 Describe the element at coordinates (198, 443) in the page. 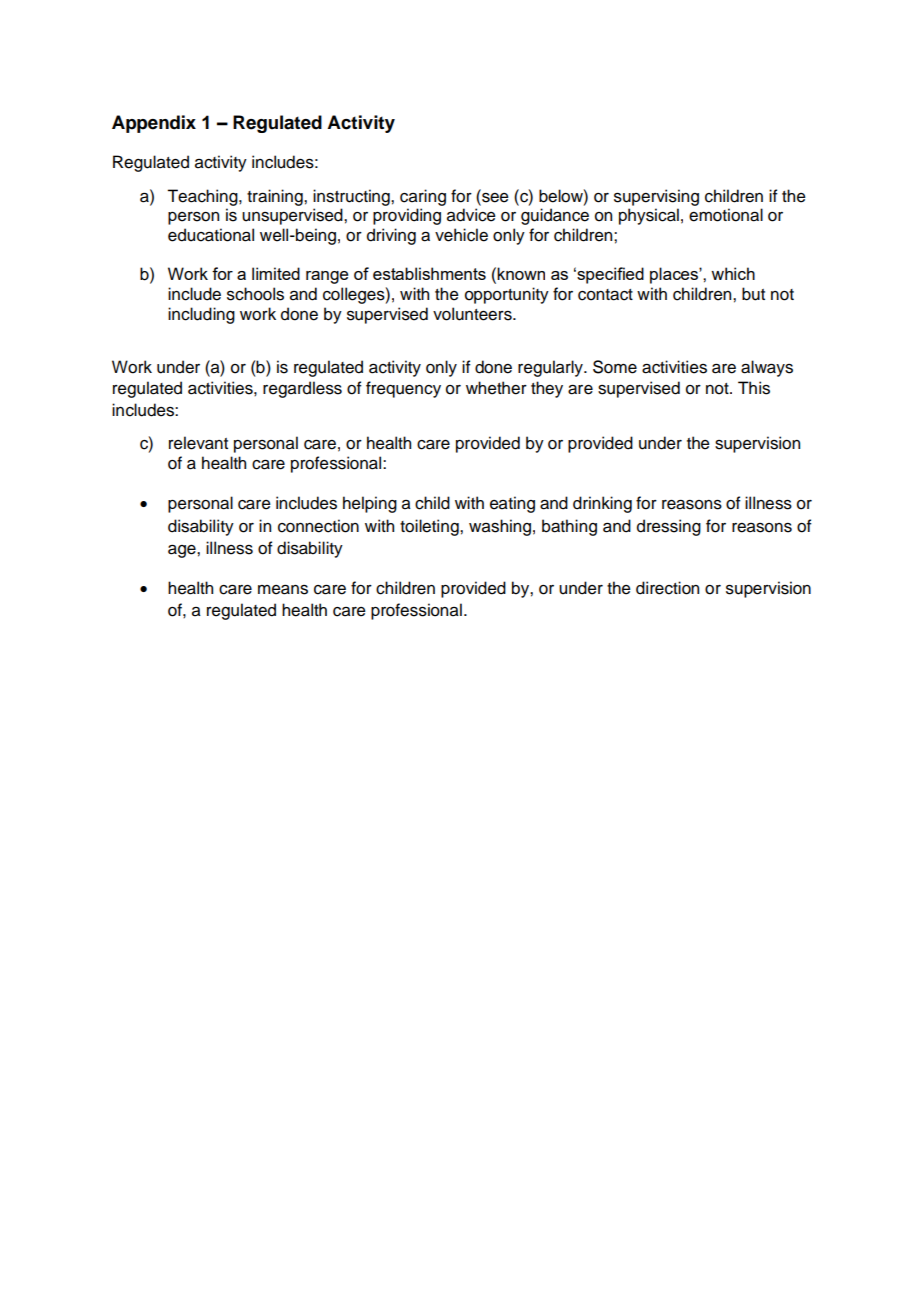

I see `relevant` at that location.
